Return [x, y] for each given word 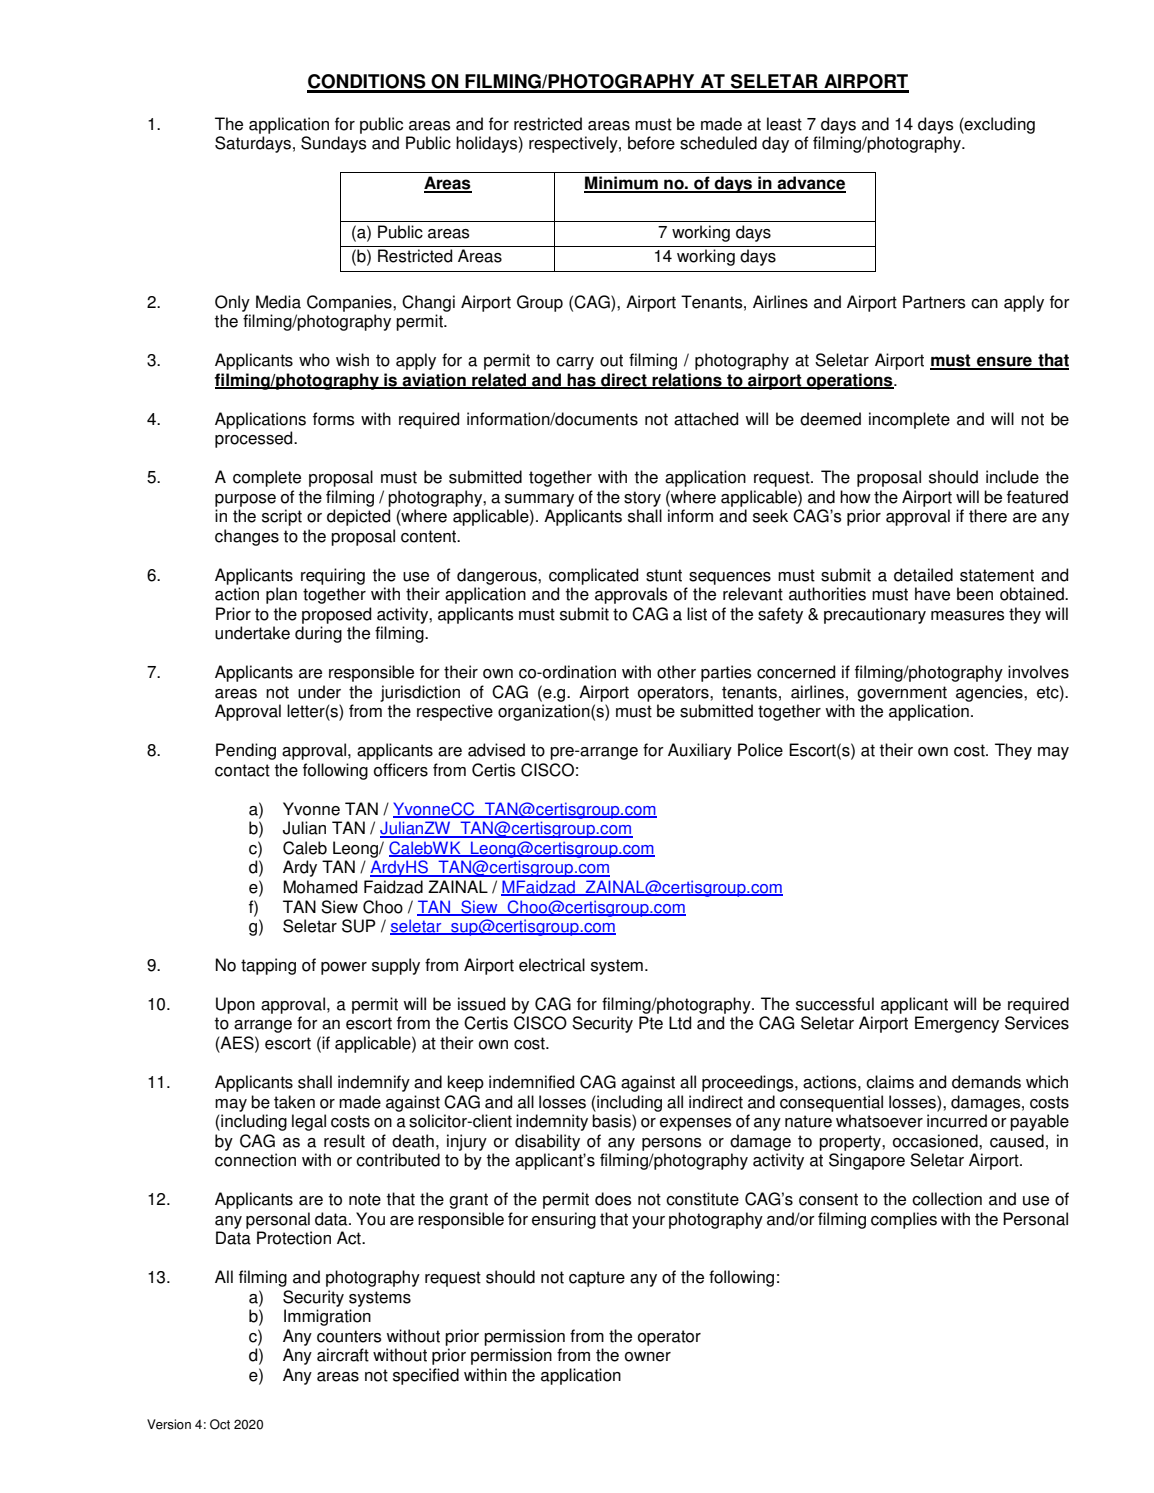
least [784, 124]
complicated [593, 576]
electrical [552, 965]
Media [278, 302]
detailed [923, 575]
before [651, 143]
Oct [220, 1424]
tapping [268, 966]
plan [281, 595]
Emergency [957, 1024]
